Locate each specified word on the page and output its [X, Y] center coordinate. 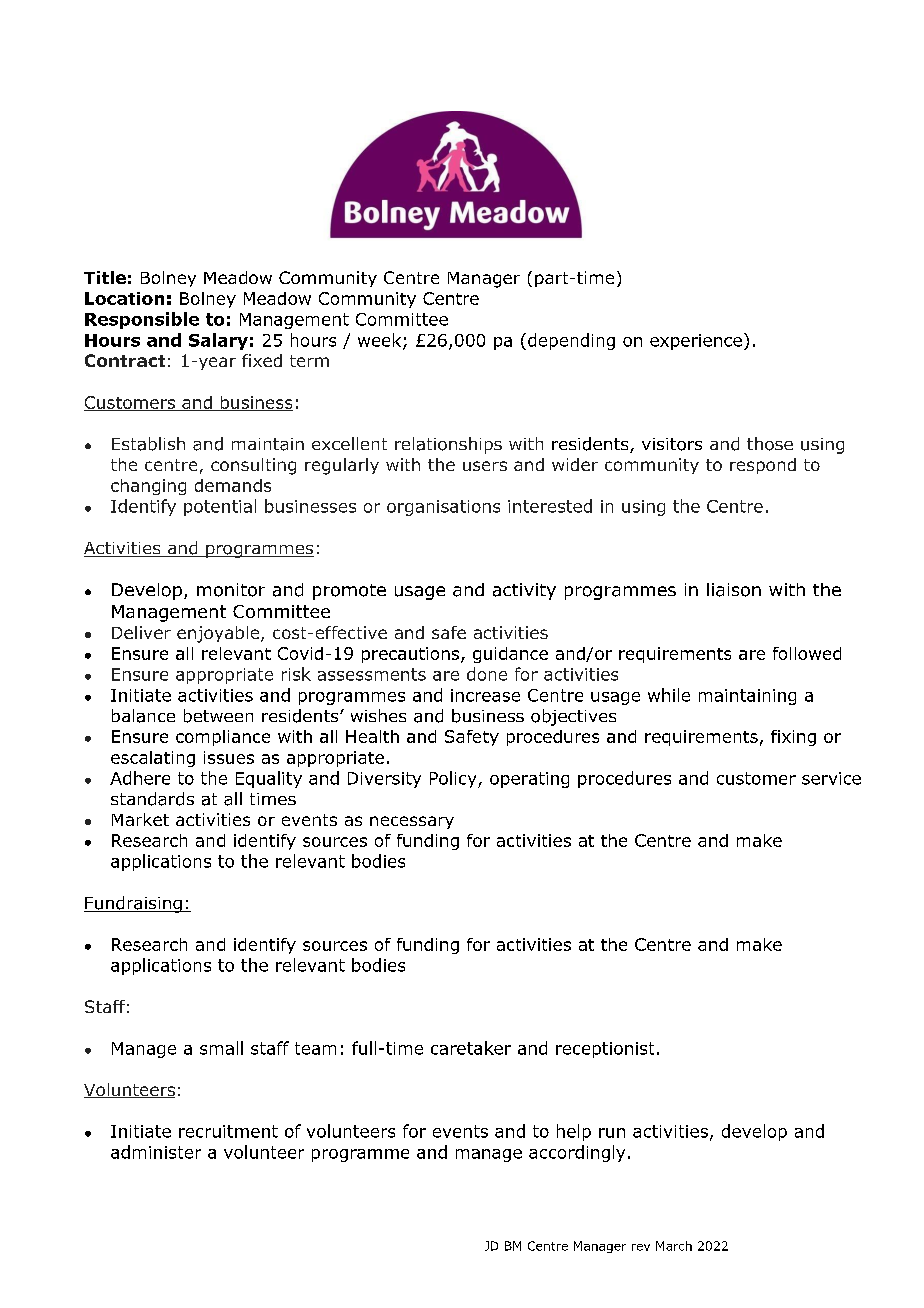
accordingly [577, 1153]
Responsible [142, 320]
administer [156, 1152]
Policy [454, 779]
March [674, 1246]
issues [229, 757]
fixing [793, 738]
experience [696, 342]
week [381, 341]
